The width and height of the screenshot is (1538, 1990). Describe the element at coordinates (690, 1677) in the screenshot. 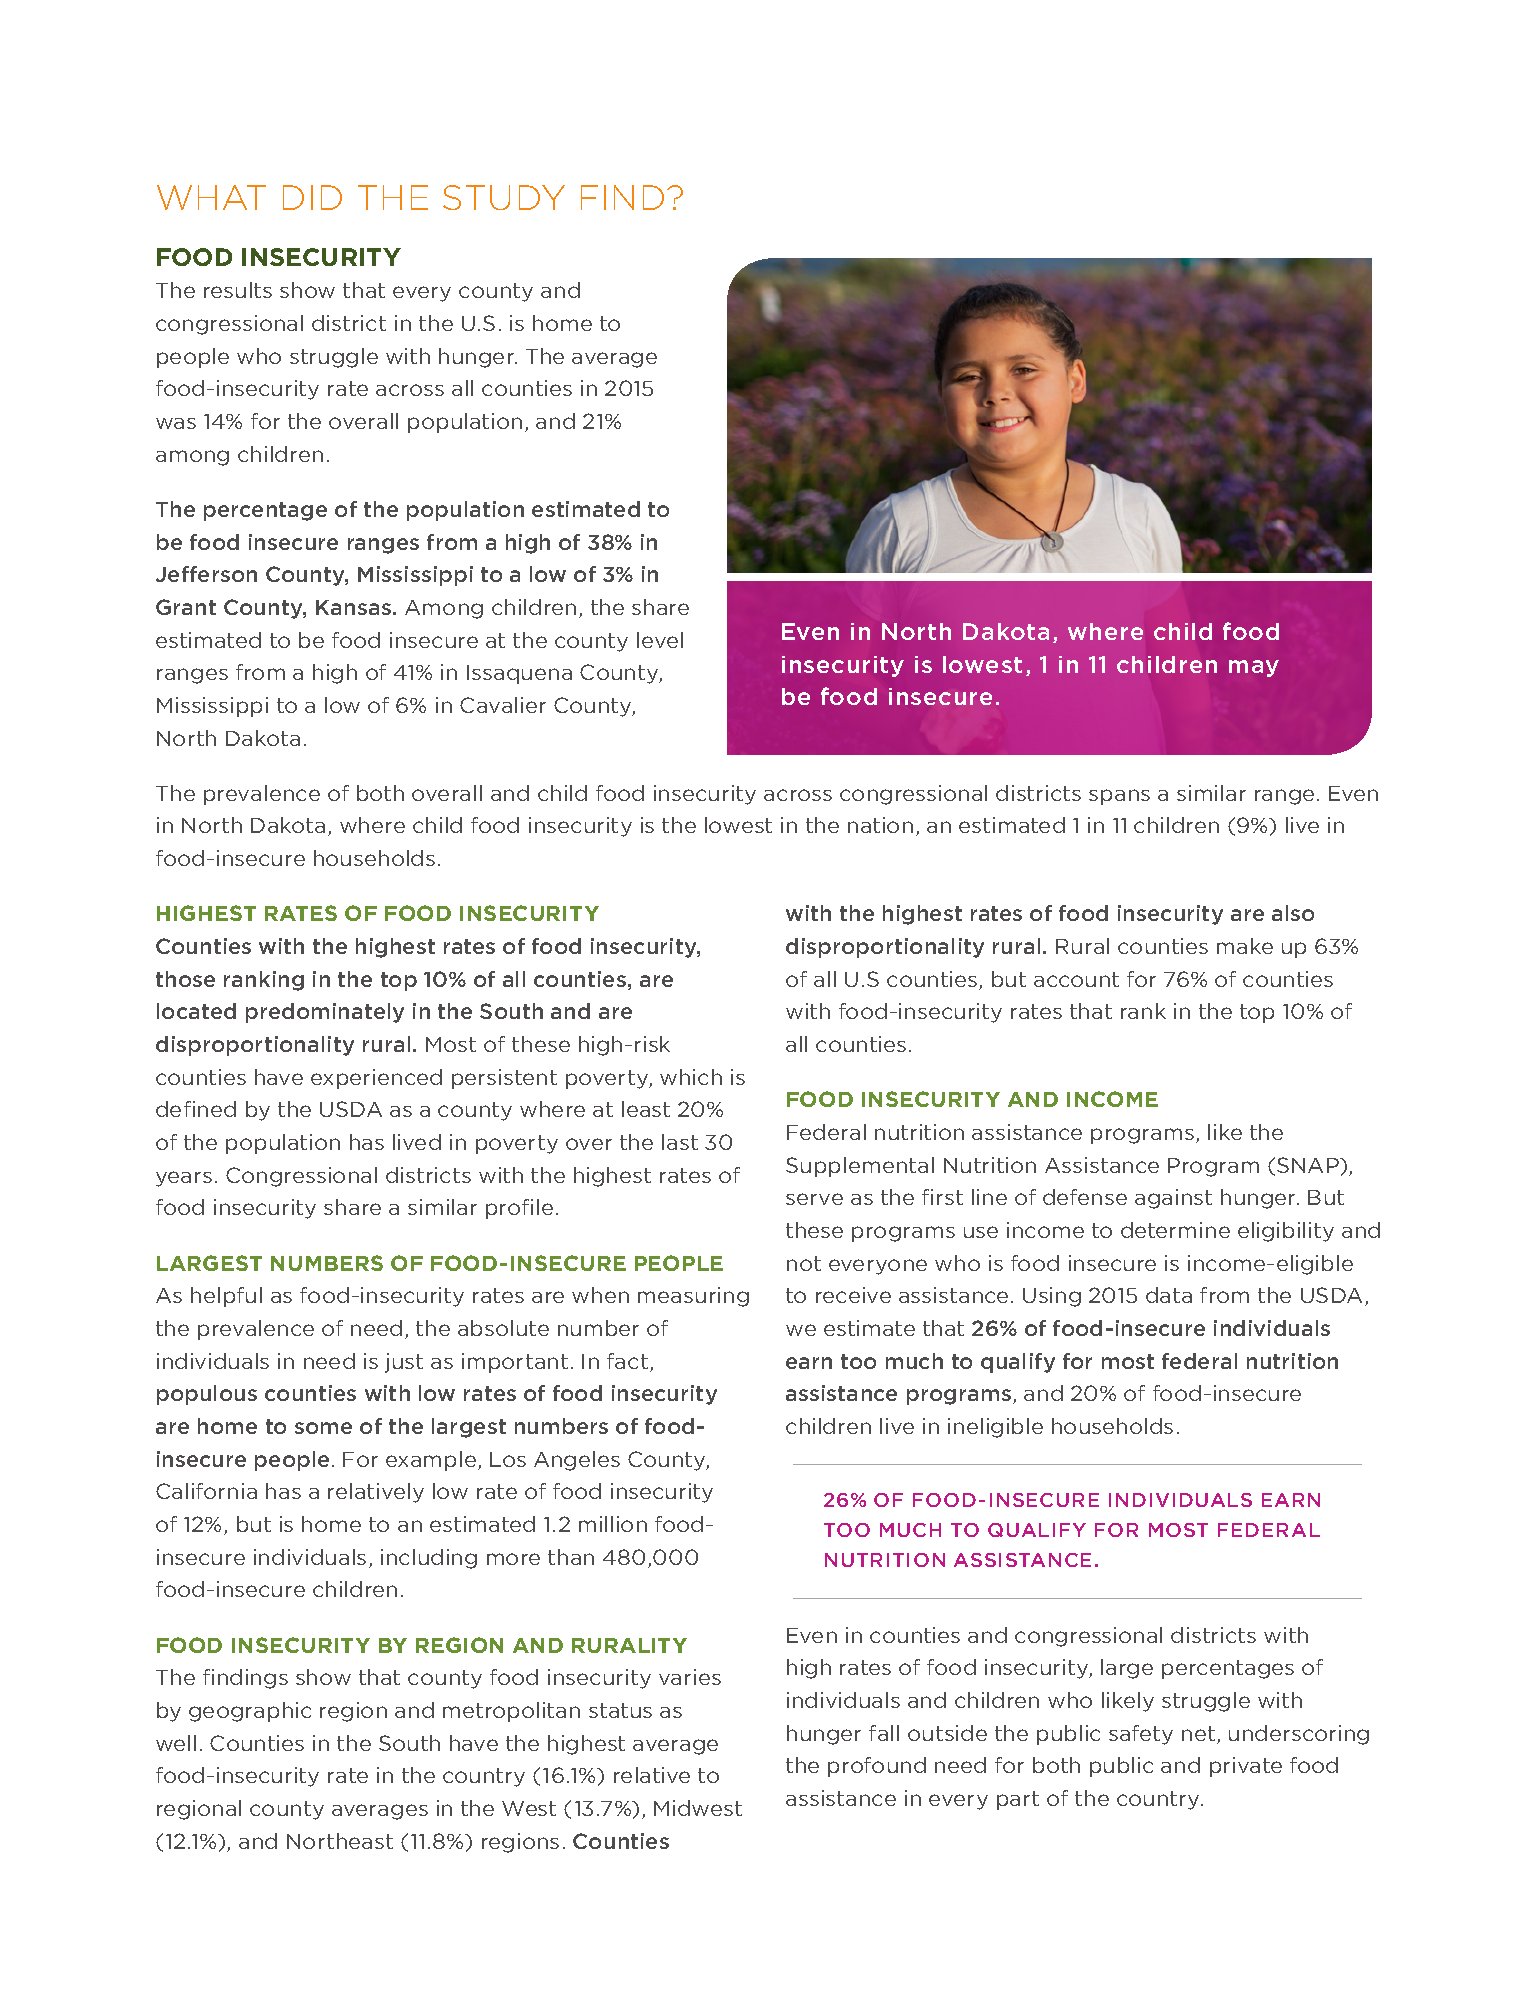

I see `varies` at that location.
